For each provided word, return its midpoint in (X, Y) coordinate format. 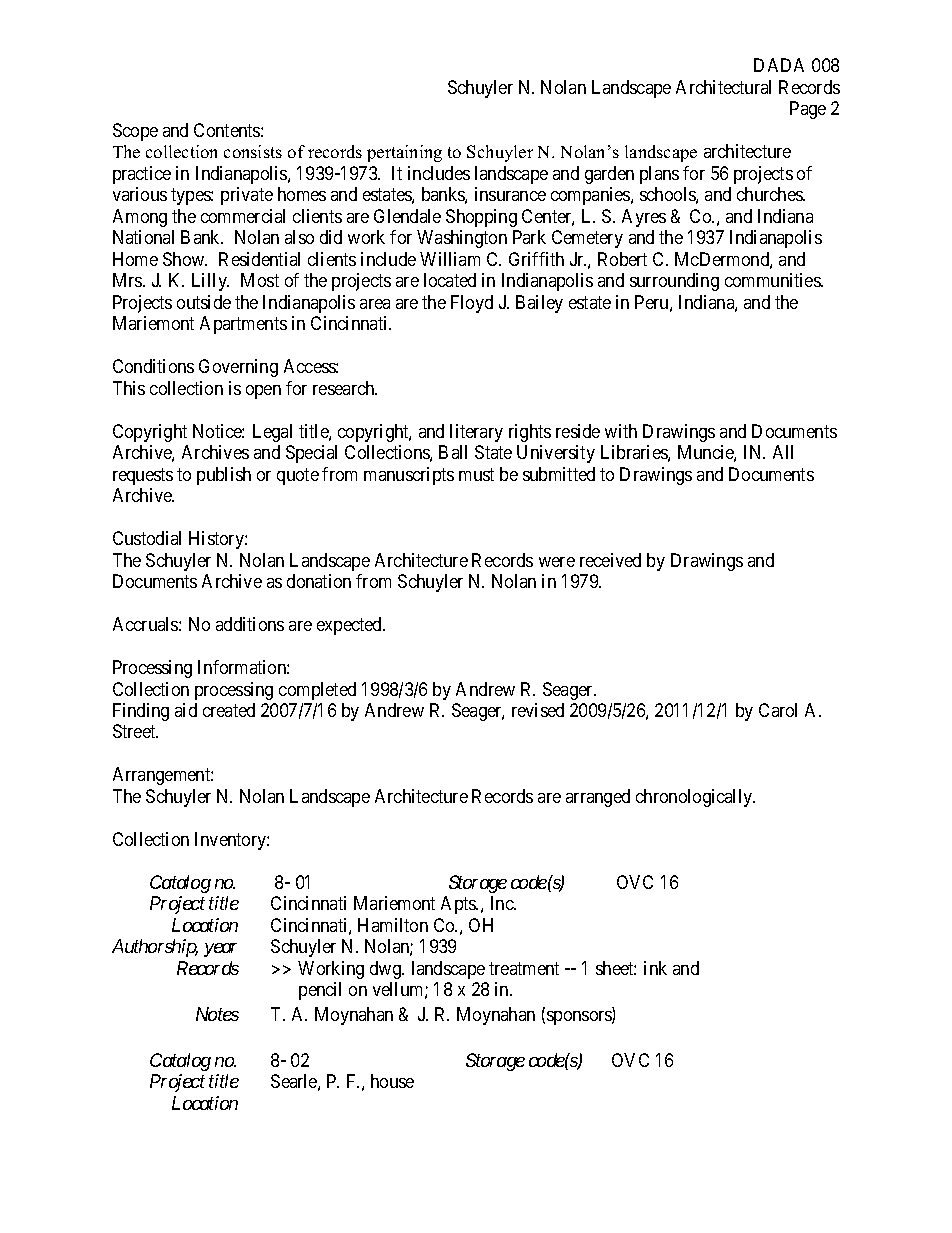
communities (773, 280)
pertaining (404, 153)
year (220, 950)
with (621, 431)
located (450, 280)
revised (538, 710)
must (476, 474)
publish (224, 476)
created (229, 710)
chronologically (695, 798)
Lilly (210, 282)
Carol (778, 710)
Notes (217, 1014)
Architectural (723, 87)
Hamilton (393, 925)
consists (253, 151)
